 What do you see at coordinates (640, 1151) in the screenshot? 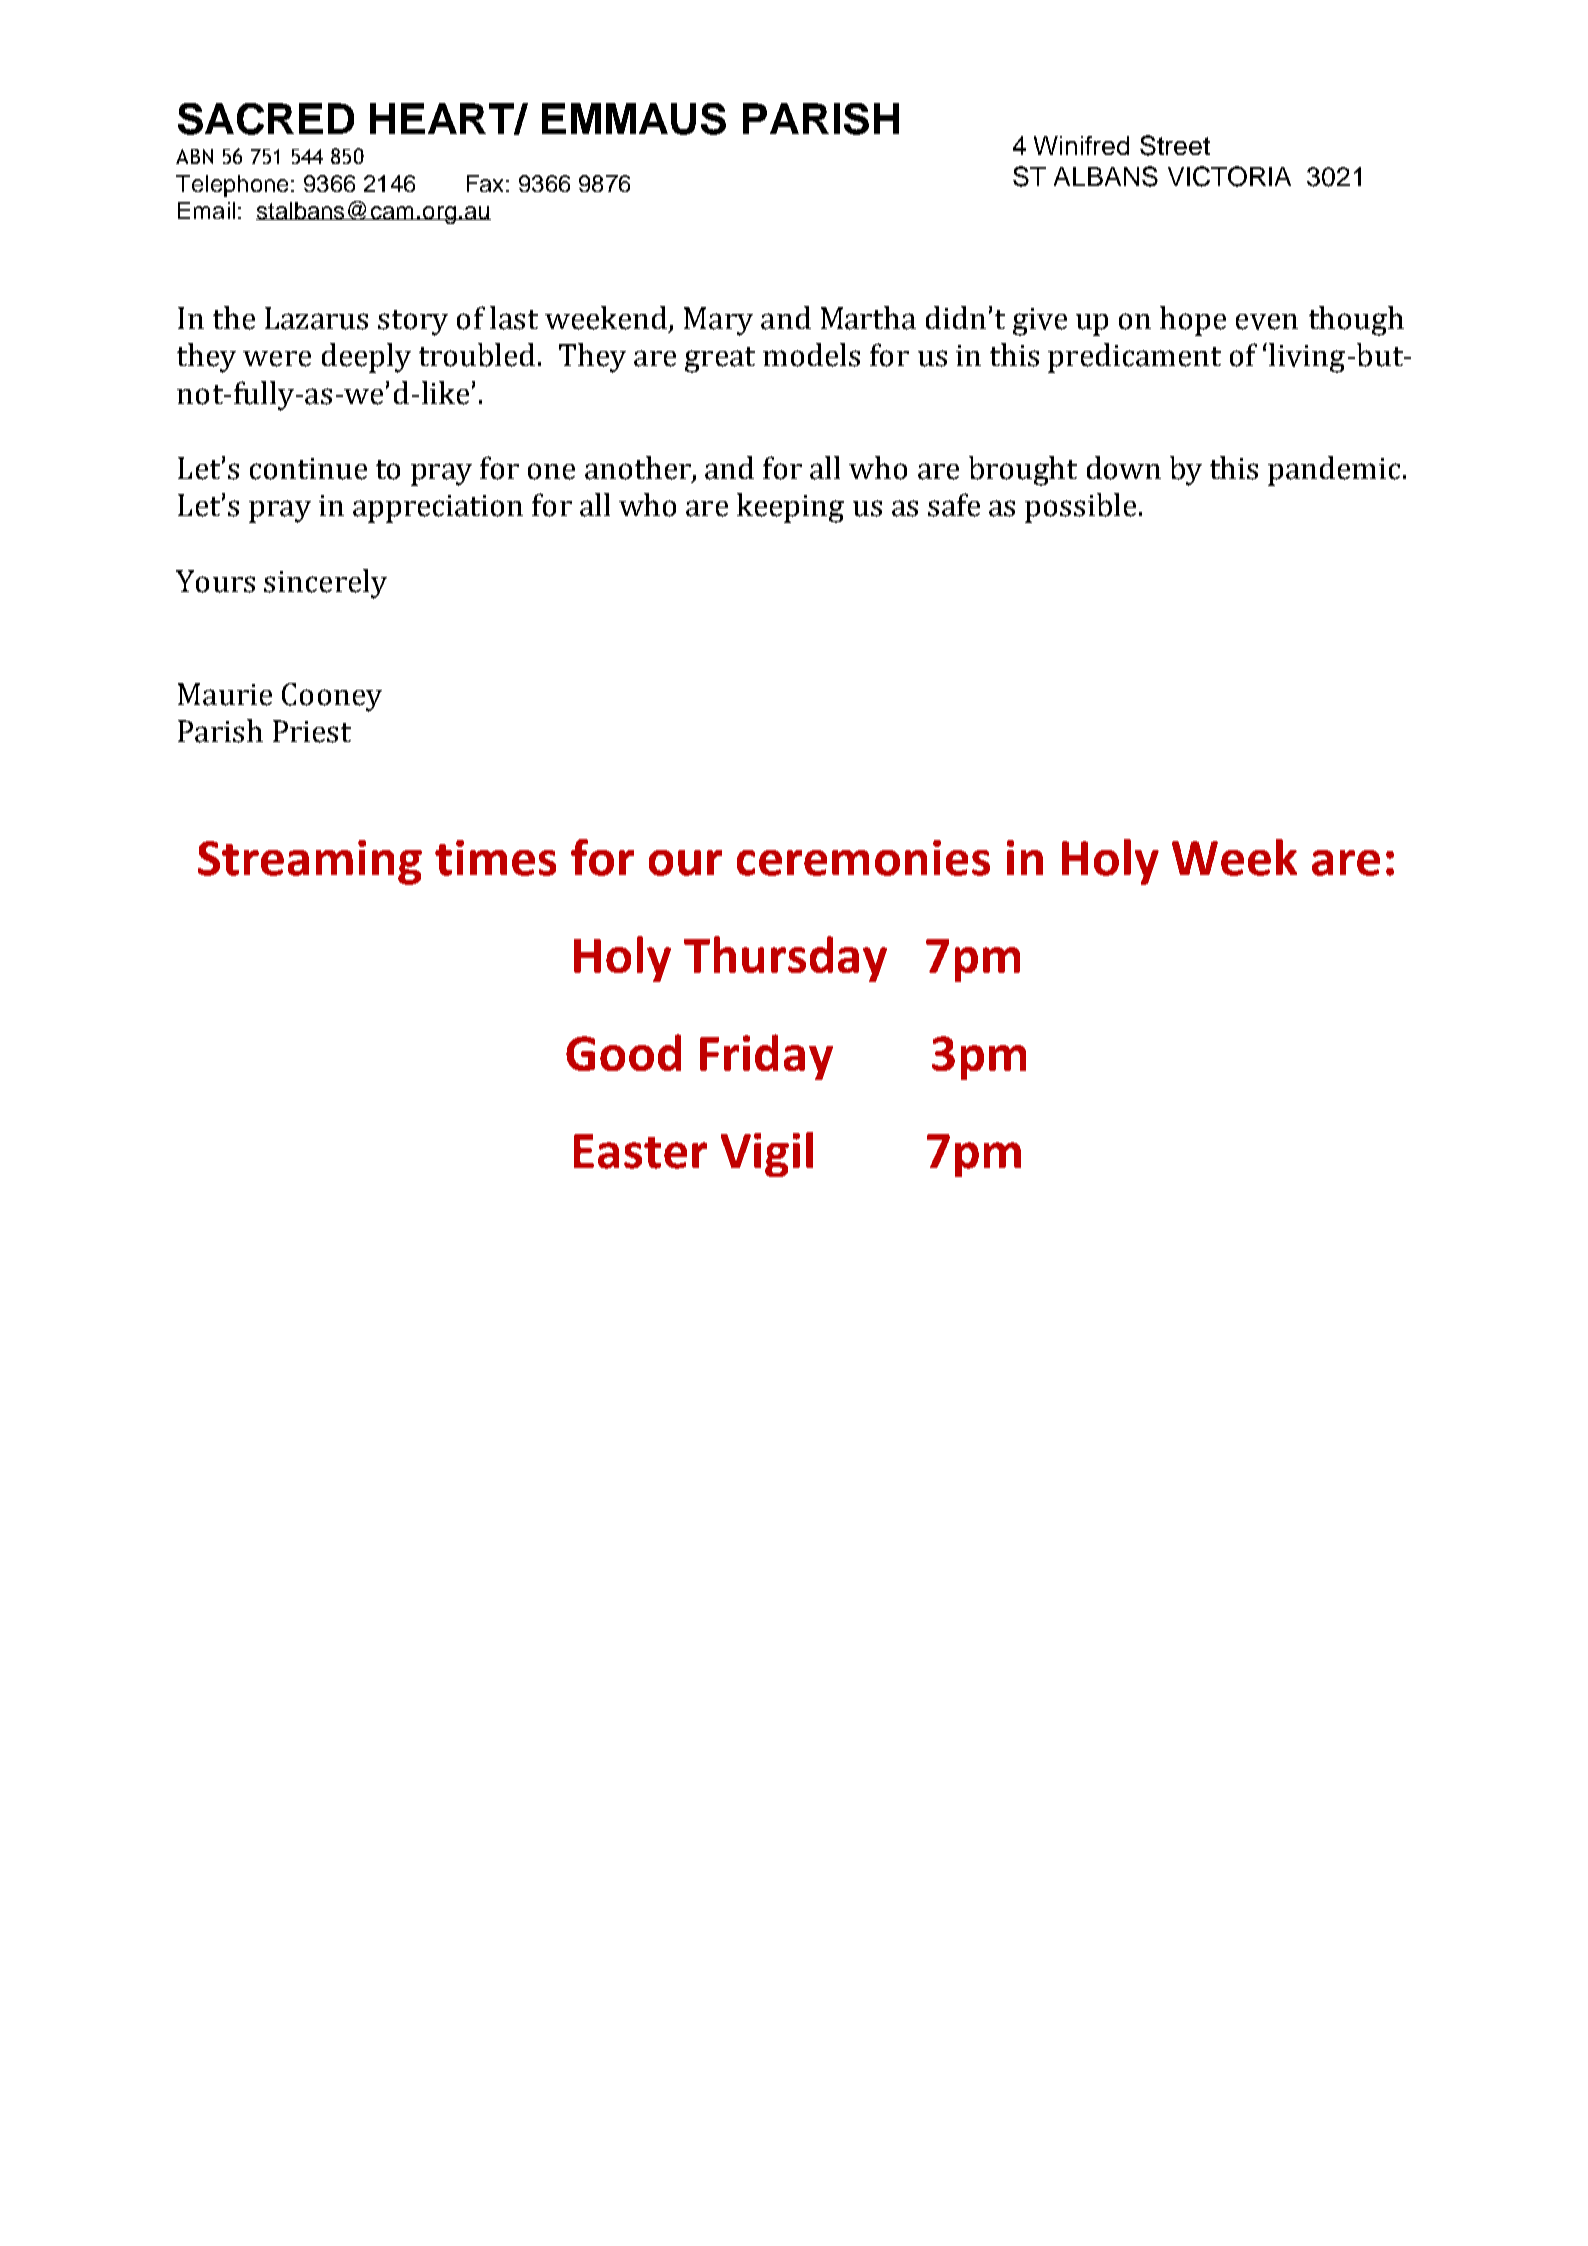
I see `Easter` at bounding box center [640, 1151].
